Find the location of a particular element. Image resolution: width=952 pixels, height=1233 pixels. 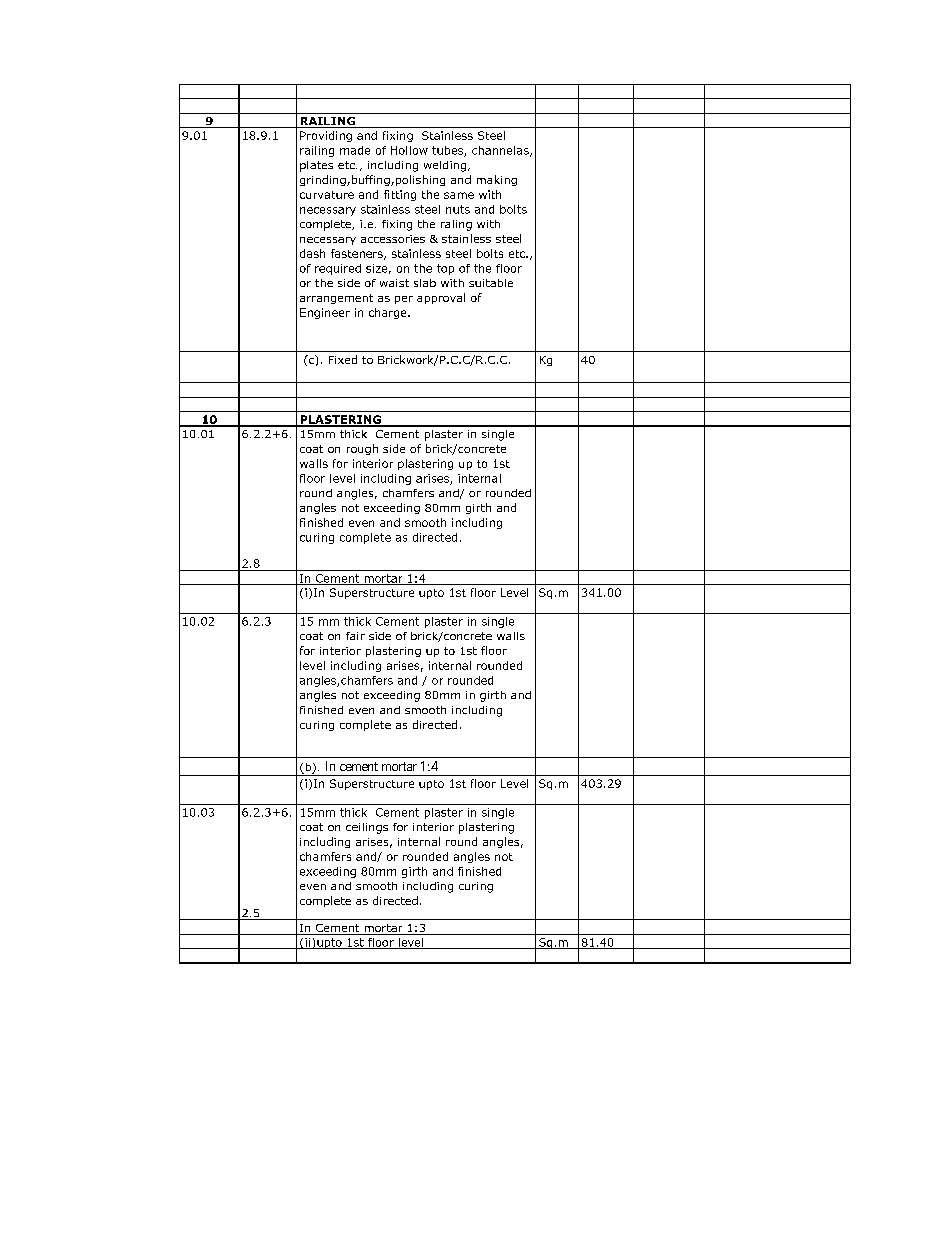

rough is located at coordinates (362, 449).
